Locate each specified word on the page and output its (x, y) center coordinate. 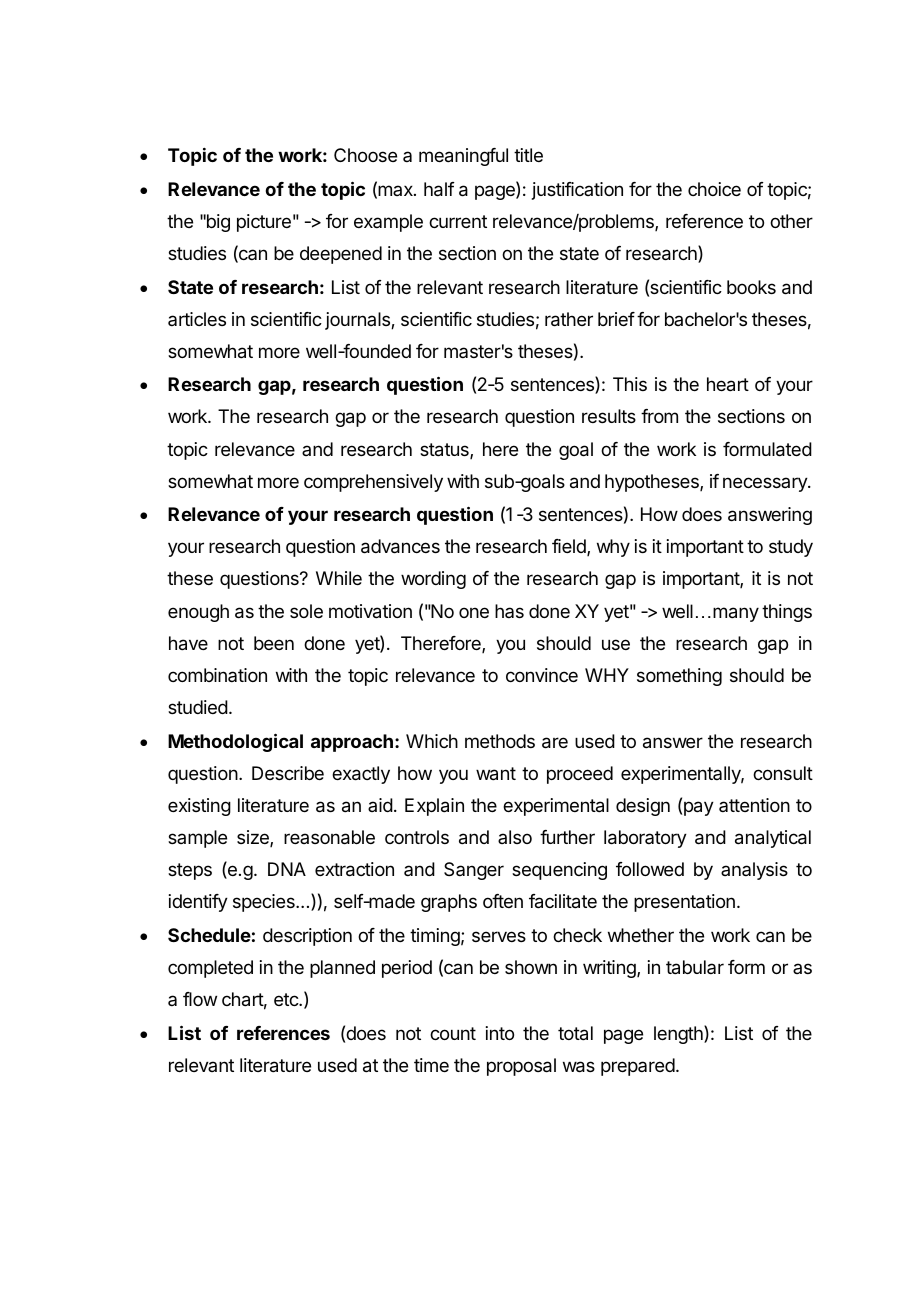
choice (714, 189)
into (500, 1033)
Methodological (235, 742)
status (445, 451)
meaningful (463, 157)
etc (287, 999)
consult (783, 773)
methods (500, 741)
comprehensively (373, 483)
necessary (766, 484)
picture (264, 223)
